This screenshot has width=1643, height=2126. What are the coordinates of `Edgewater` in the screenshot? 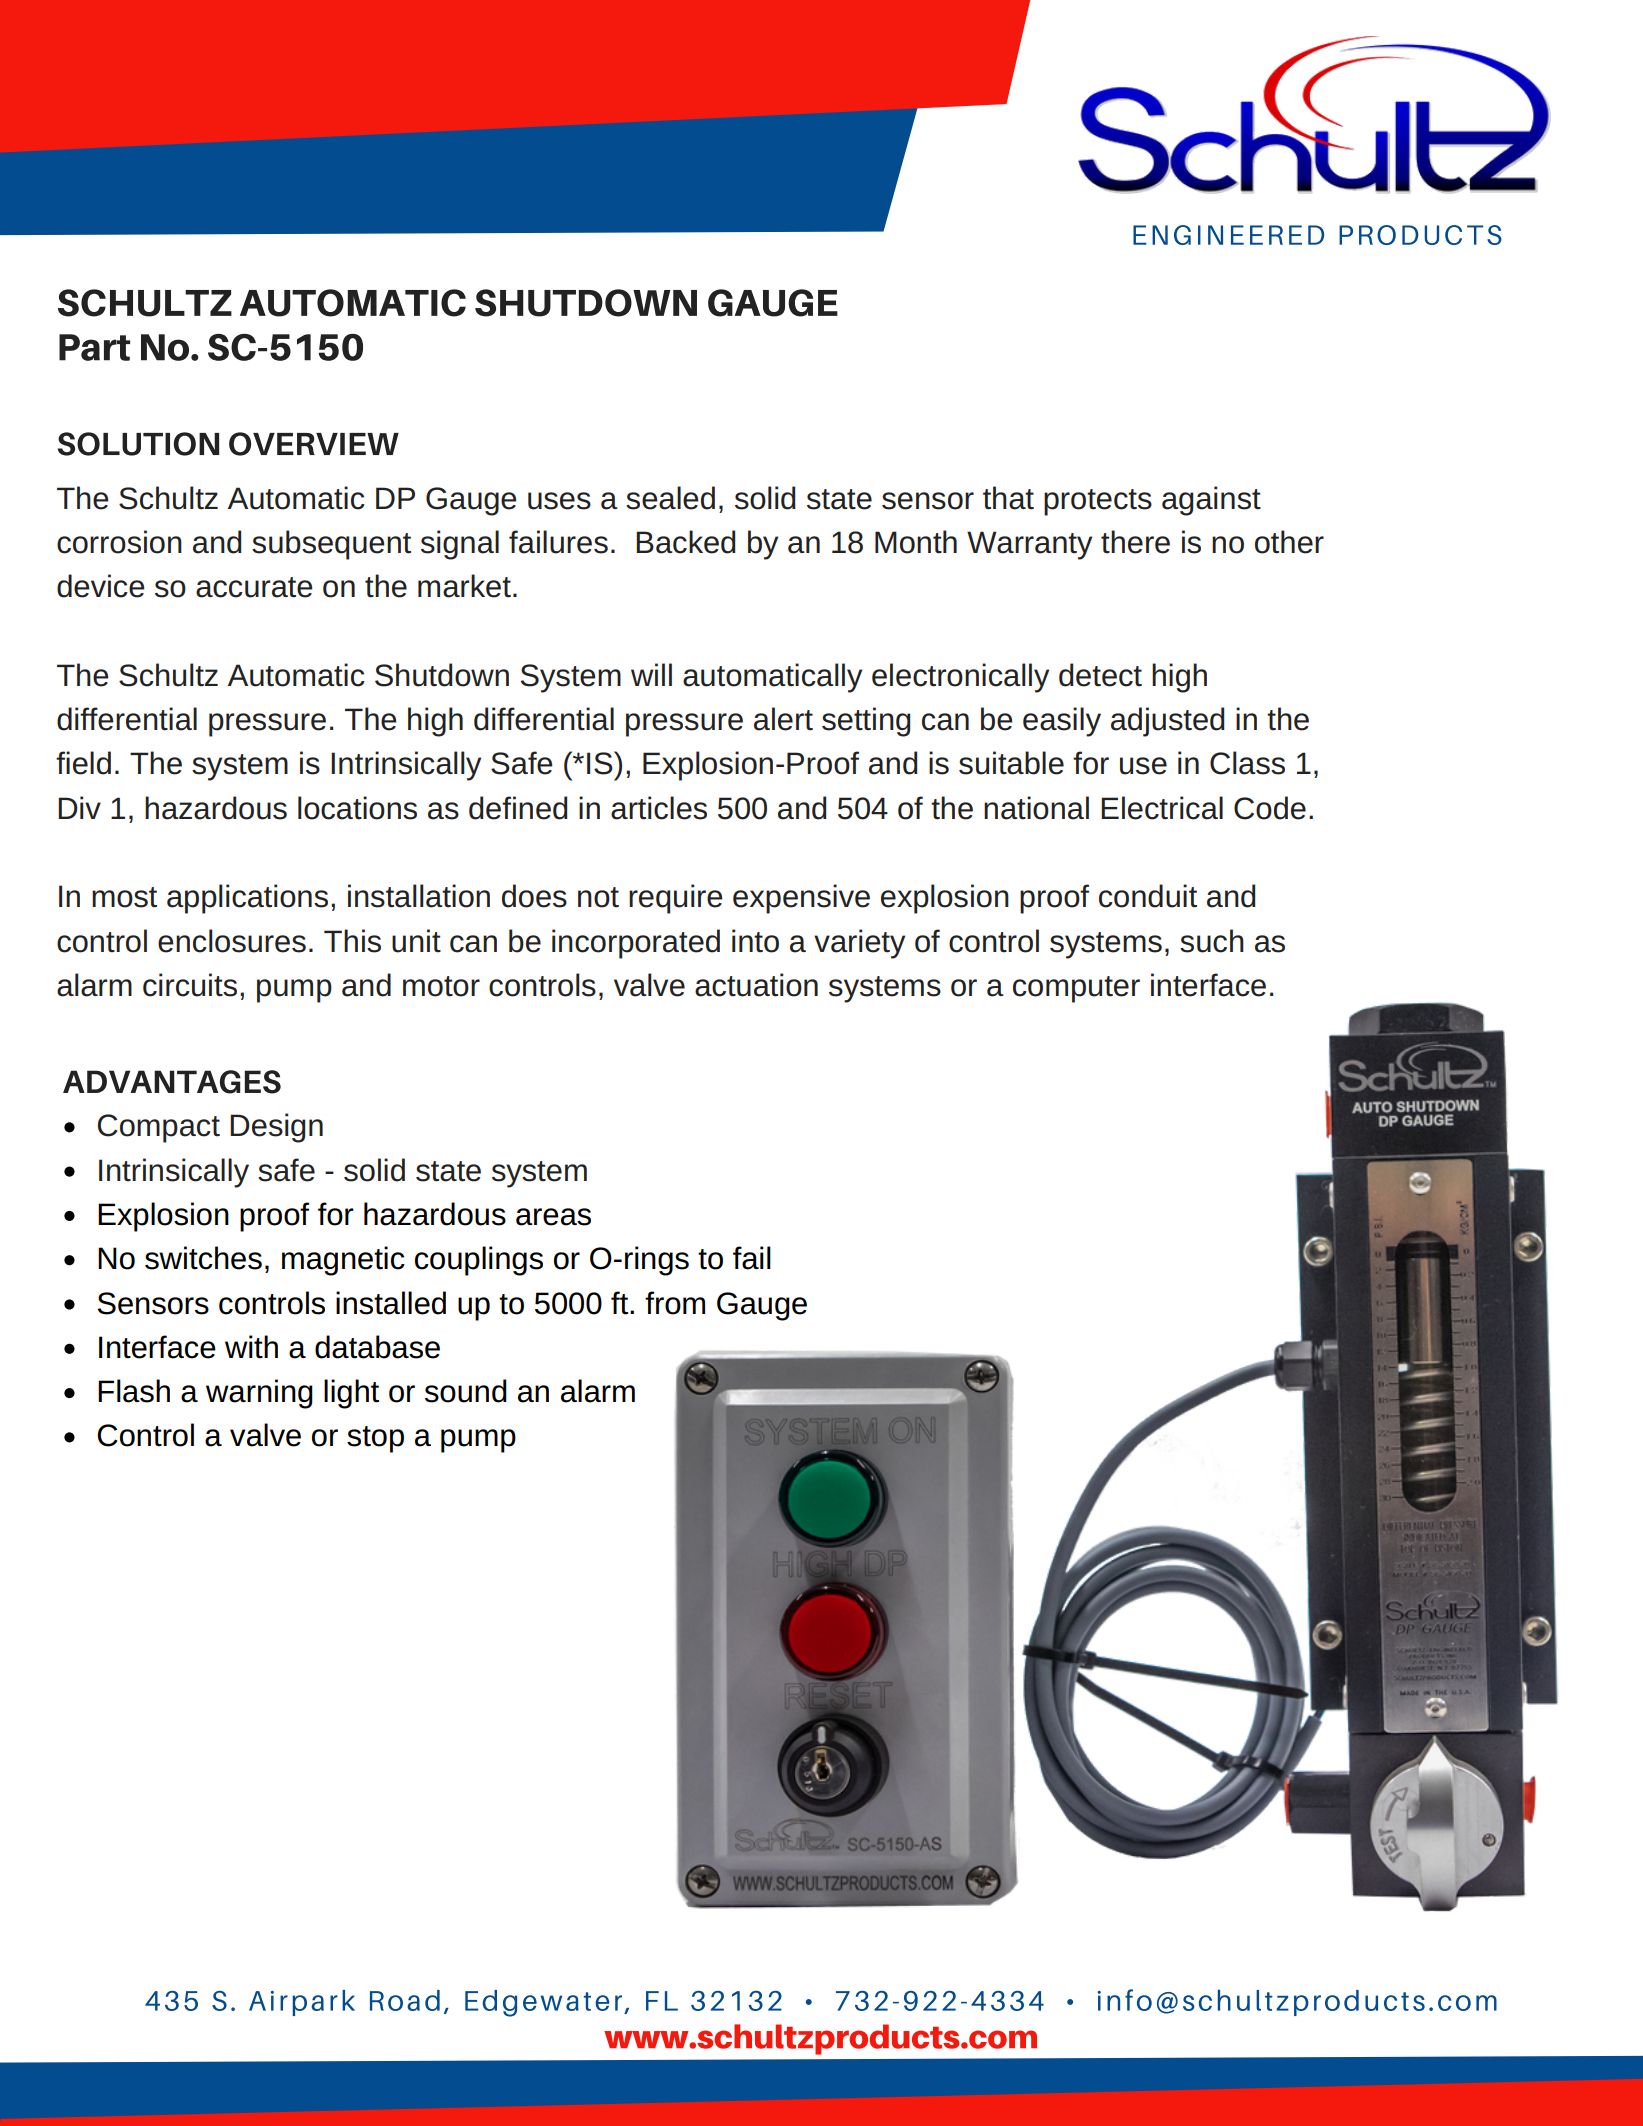 It's located at (545, 2003).
